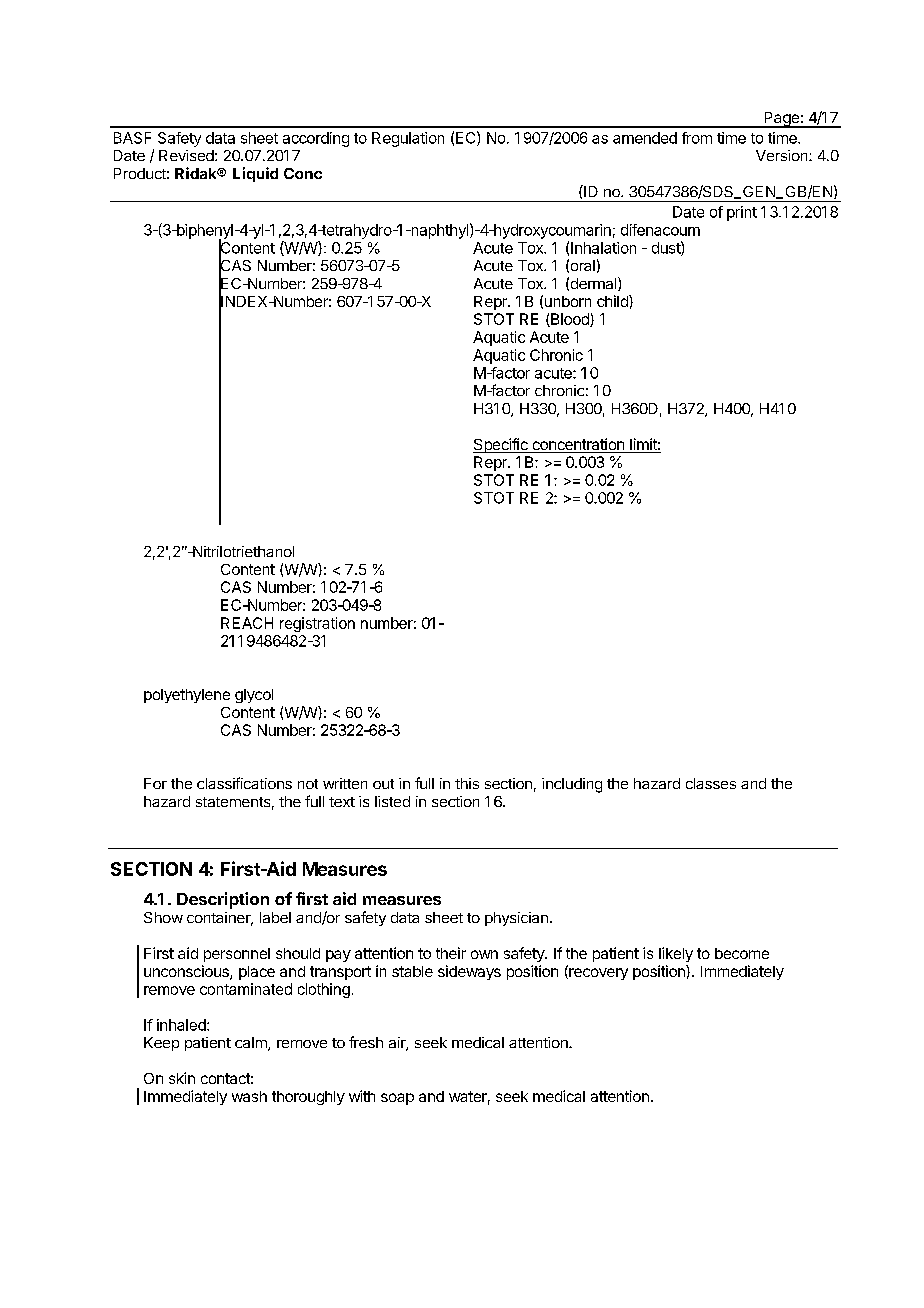 Image resolution: width=924 pixels, height=1308 pixels. Describe the element at coordinates (697, 138) in the screenshot. I see `from` at that location.
